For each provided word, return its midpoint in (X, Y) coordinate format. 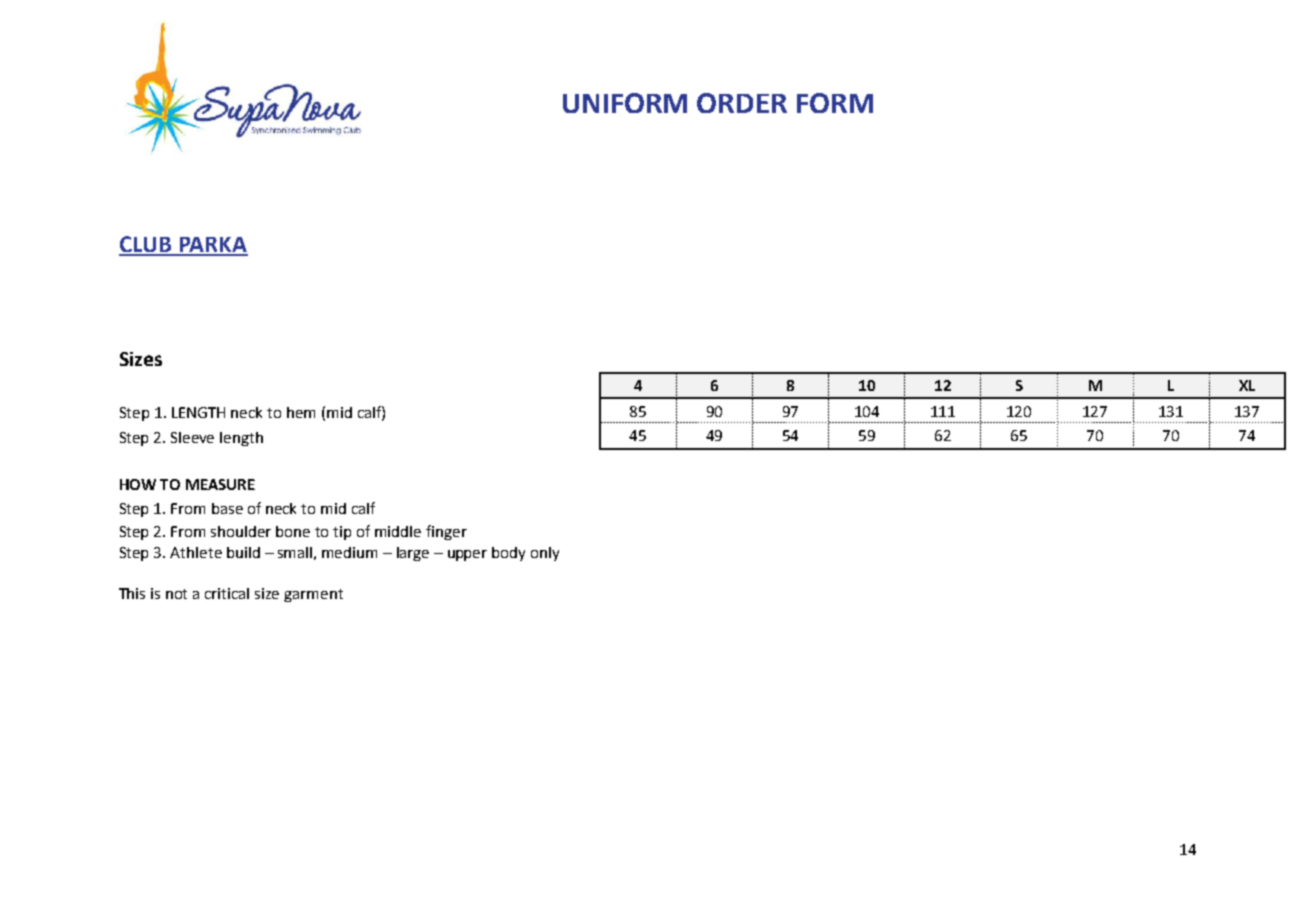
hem (301, 412)
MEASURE (220, 484)
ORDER (742, 103)
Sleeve (192, 437)
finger (446, 532)
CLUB (146, 245)
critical (227, 593)
